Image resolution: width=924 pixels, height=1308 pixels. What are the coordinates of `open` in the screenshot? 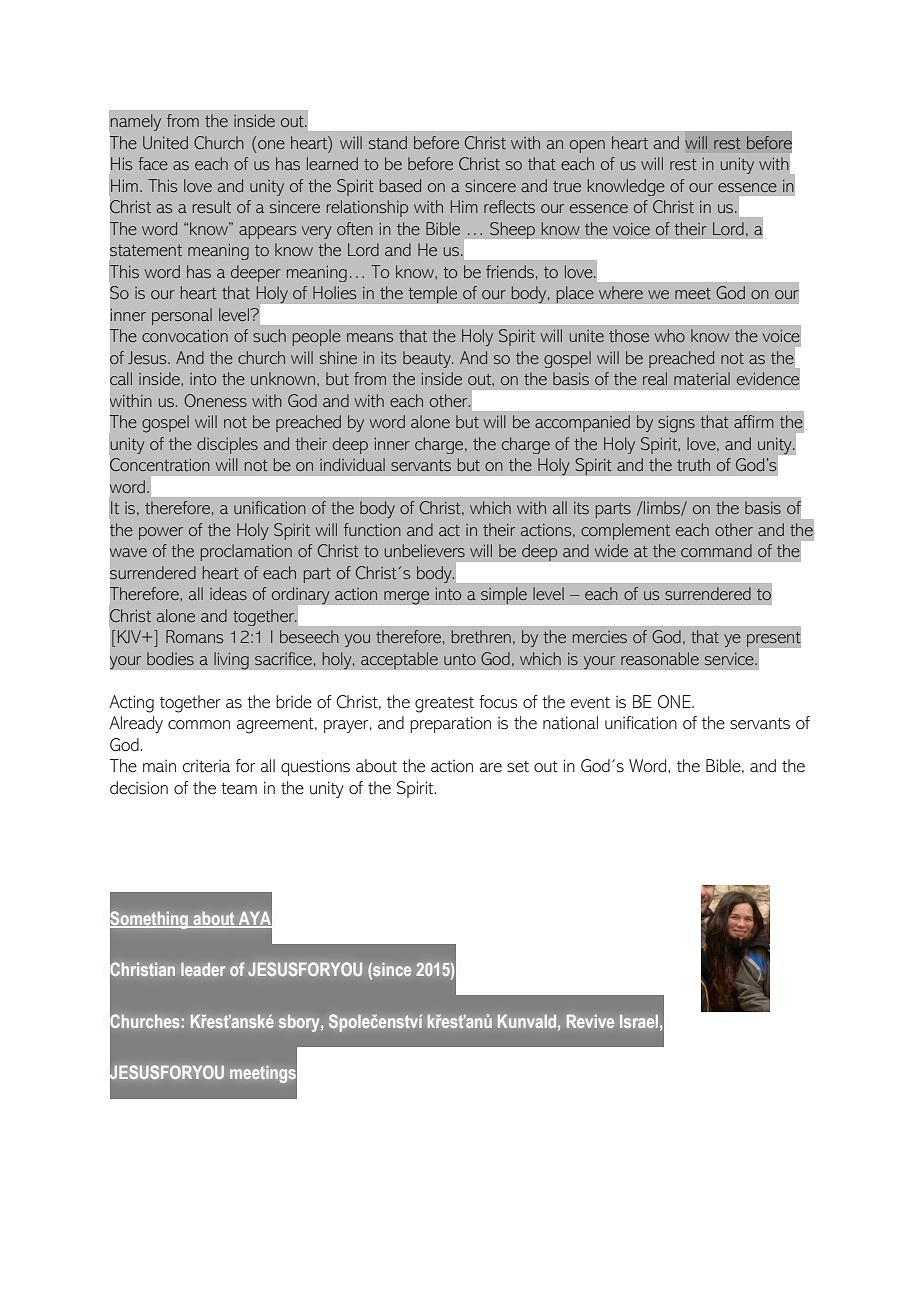 It's located at (587, 146).
